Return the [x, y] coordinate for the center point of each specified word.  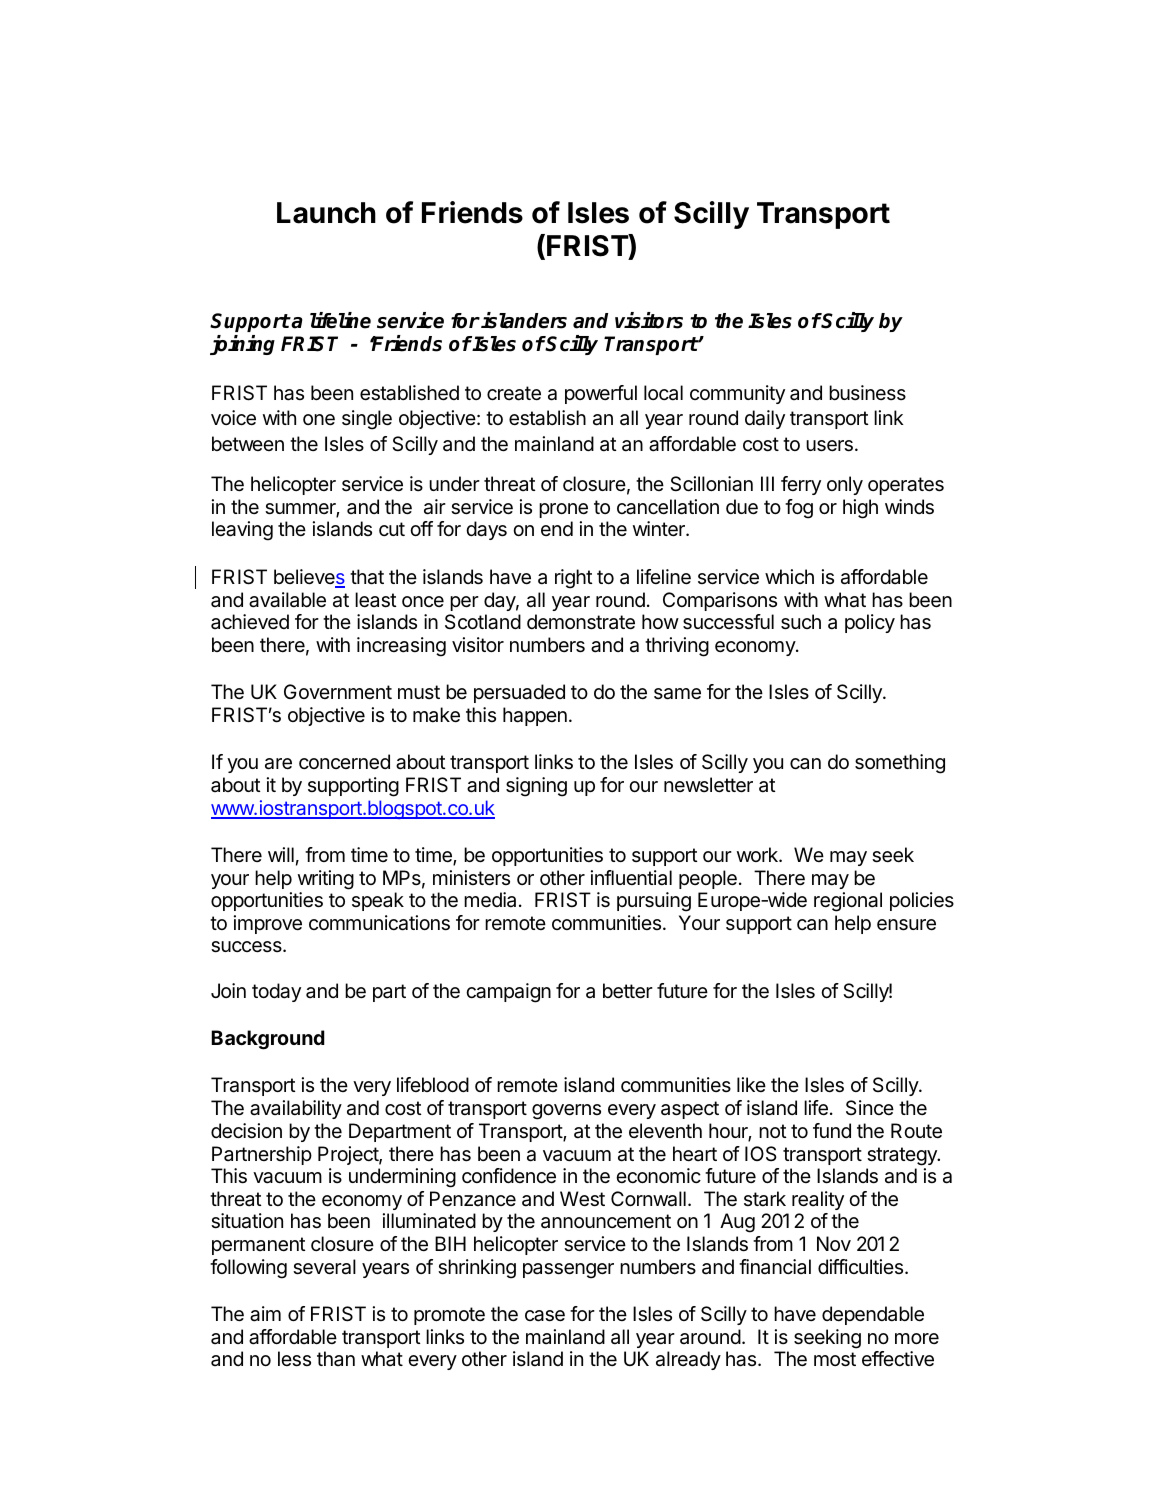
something [900, 764]
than [336, 1358]
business [867, 392]
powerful [601, 394]
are [278, 764]
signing [536, 787]
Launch [326, 213]
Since [870, 1107]
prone [563, 510]
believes [309, 578]
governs [566, 1112]
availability [296, 1109]
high [860, 509]
